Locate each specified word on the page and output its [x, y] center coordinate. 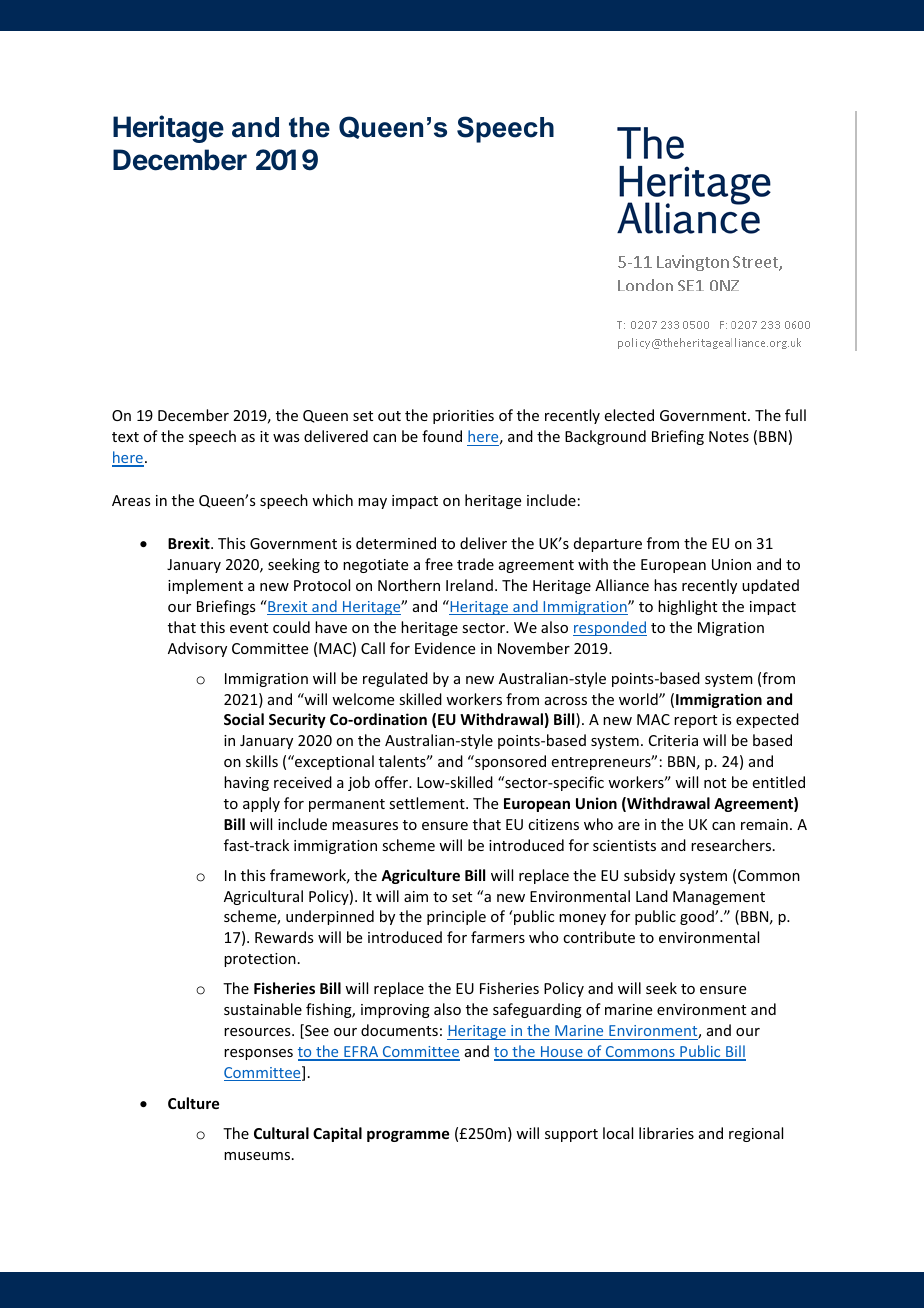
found [442, 436]
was [286, 438]
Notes [729, 436]
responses [258, 1054]
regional [756, 1134]
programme [408, 1136]
